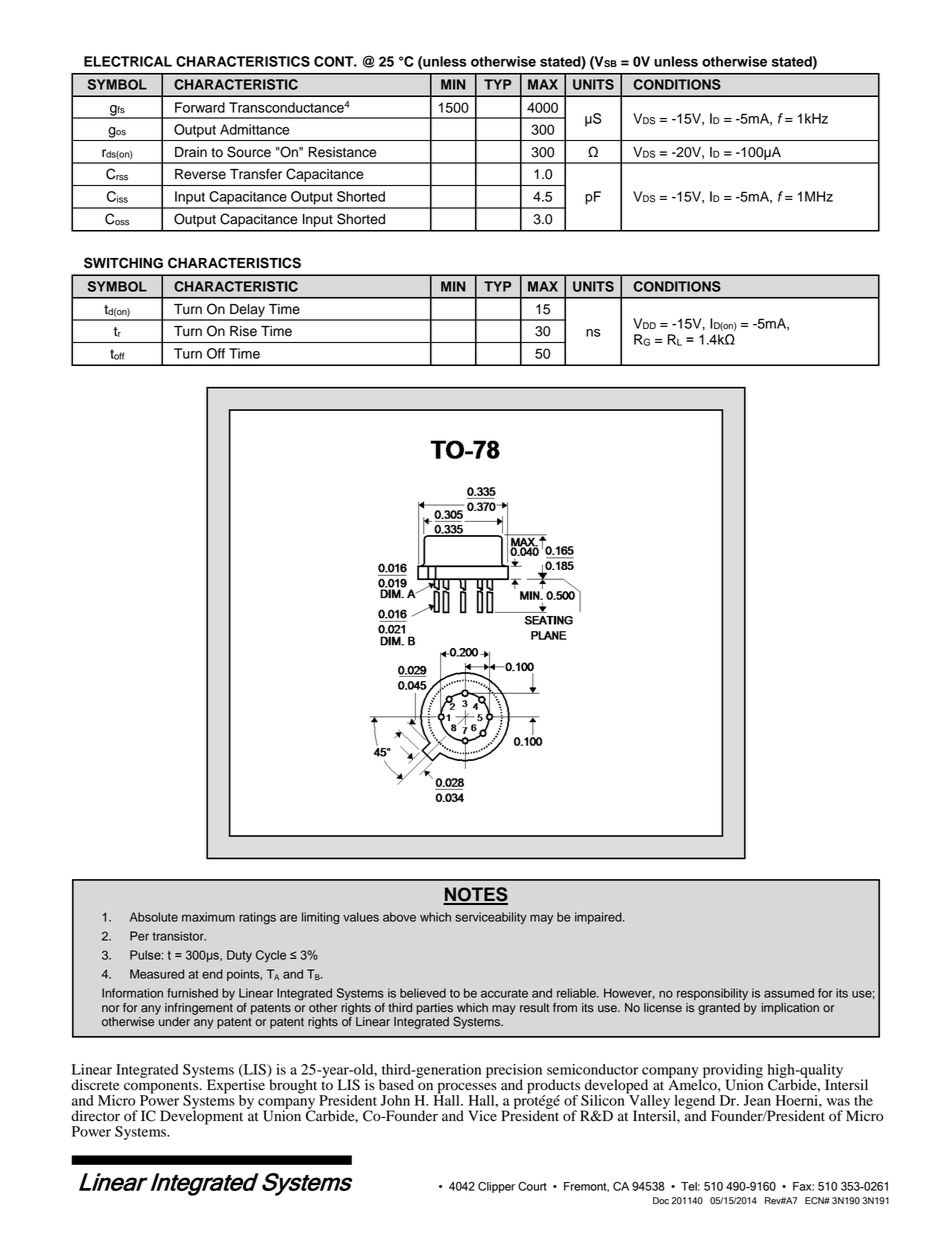  I want to click on maximum, so click(208, 917).
